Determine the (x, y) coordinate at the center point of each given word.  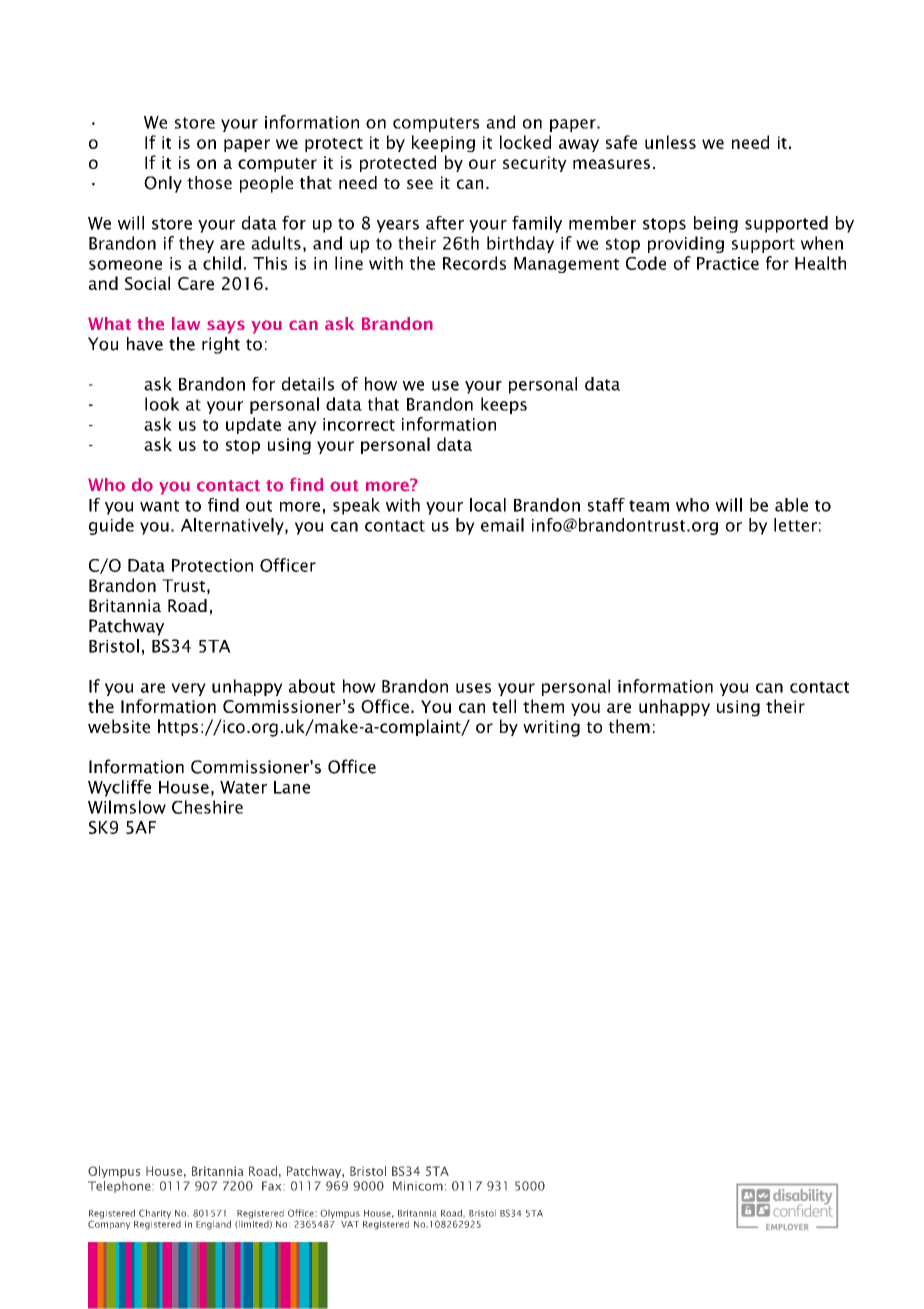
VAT (350, 1224)
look (162, 404)
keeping (443, 144)
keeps (504, 405)
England (213, 1225)
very (188, 689)
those (209, 182)
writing (551, 728)
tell (504, 706)
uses (473, 688)
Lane (292, 787)
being (716, 224)
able (791, 505)
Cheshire (207, 807)
